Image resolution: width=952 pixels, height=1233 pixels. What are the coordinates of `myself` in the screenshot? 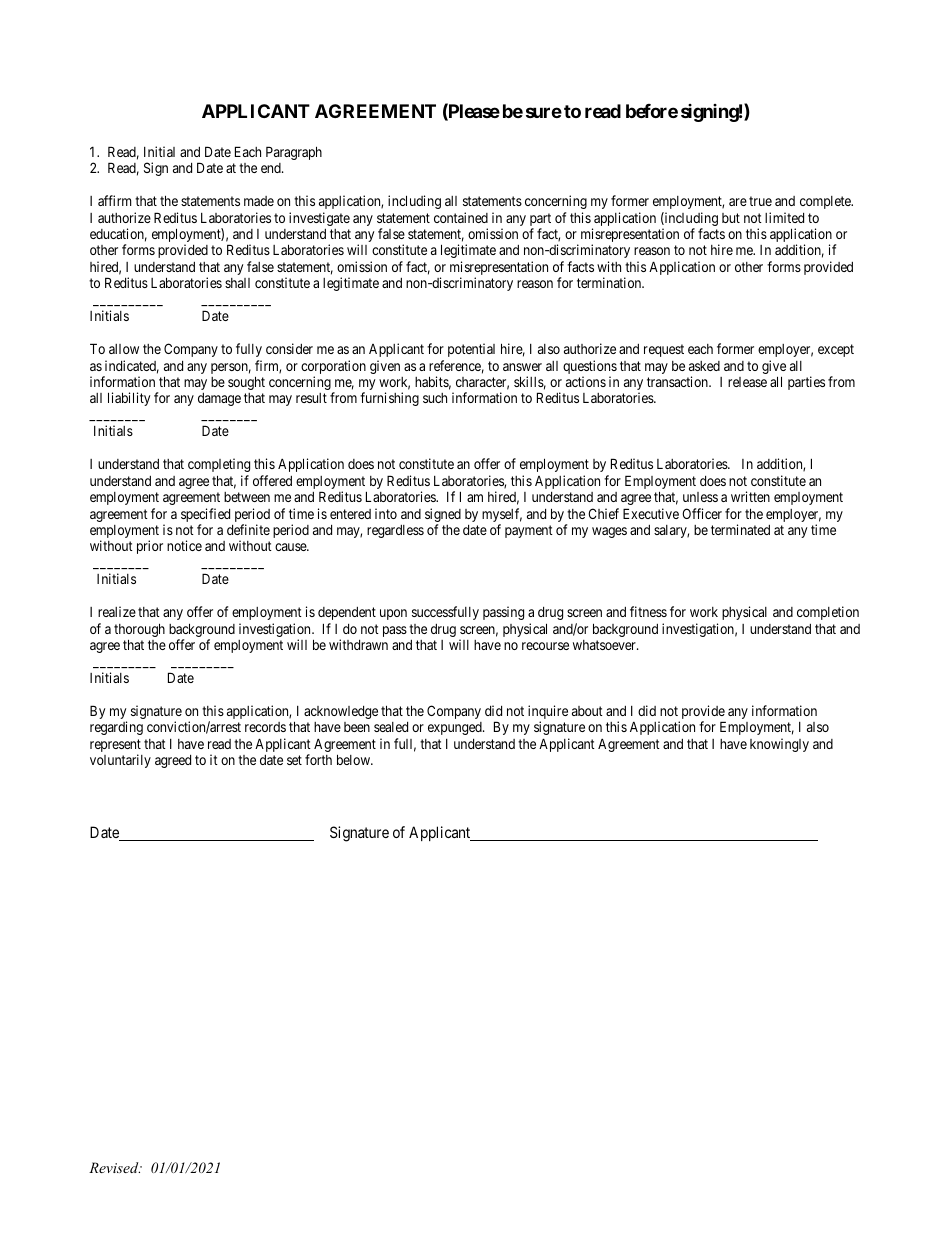 It's located at (502, 516).
